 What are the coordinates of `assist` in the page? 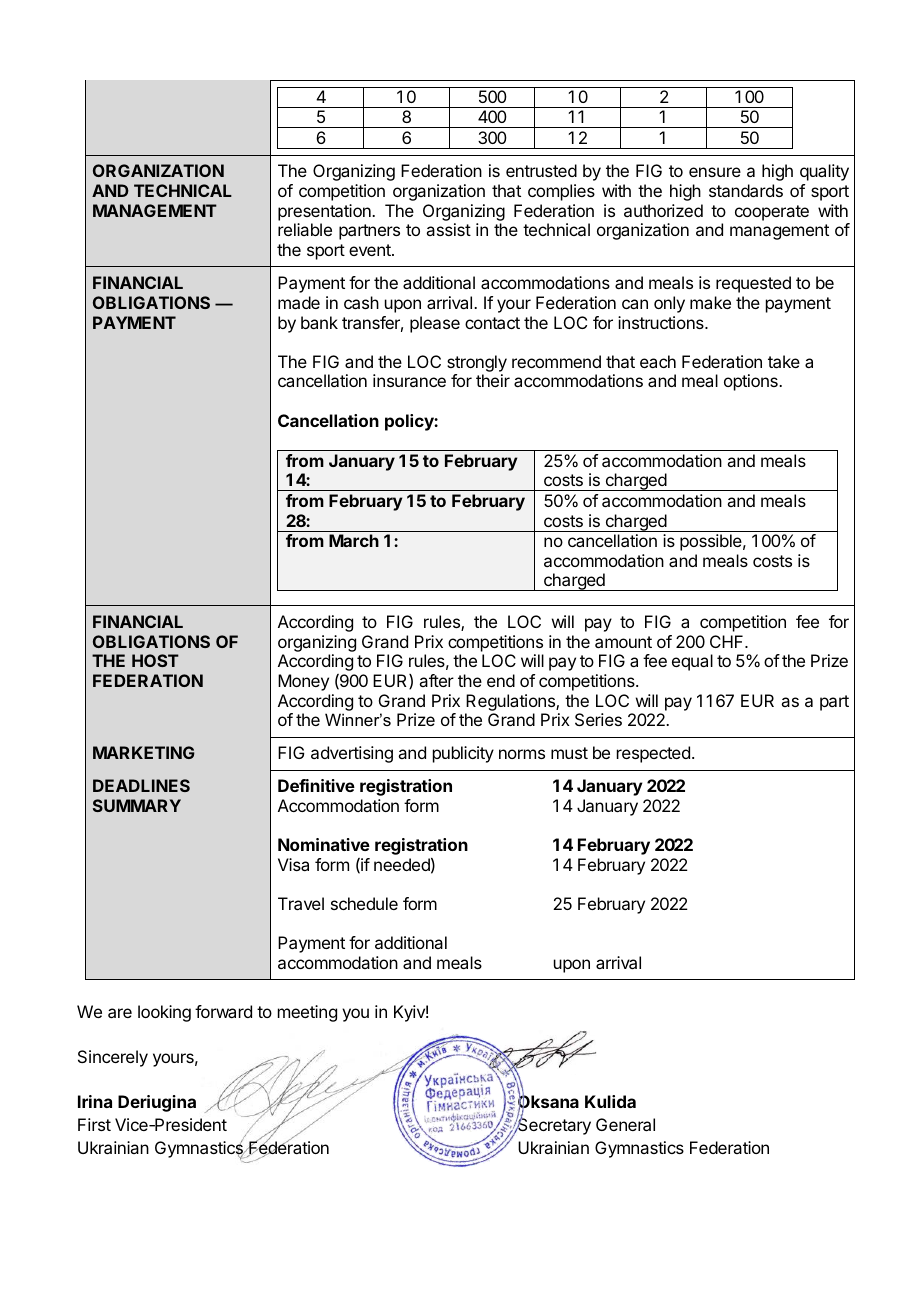 It's located at (448, 229).
